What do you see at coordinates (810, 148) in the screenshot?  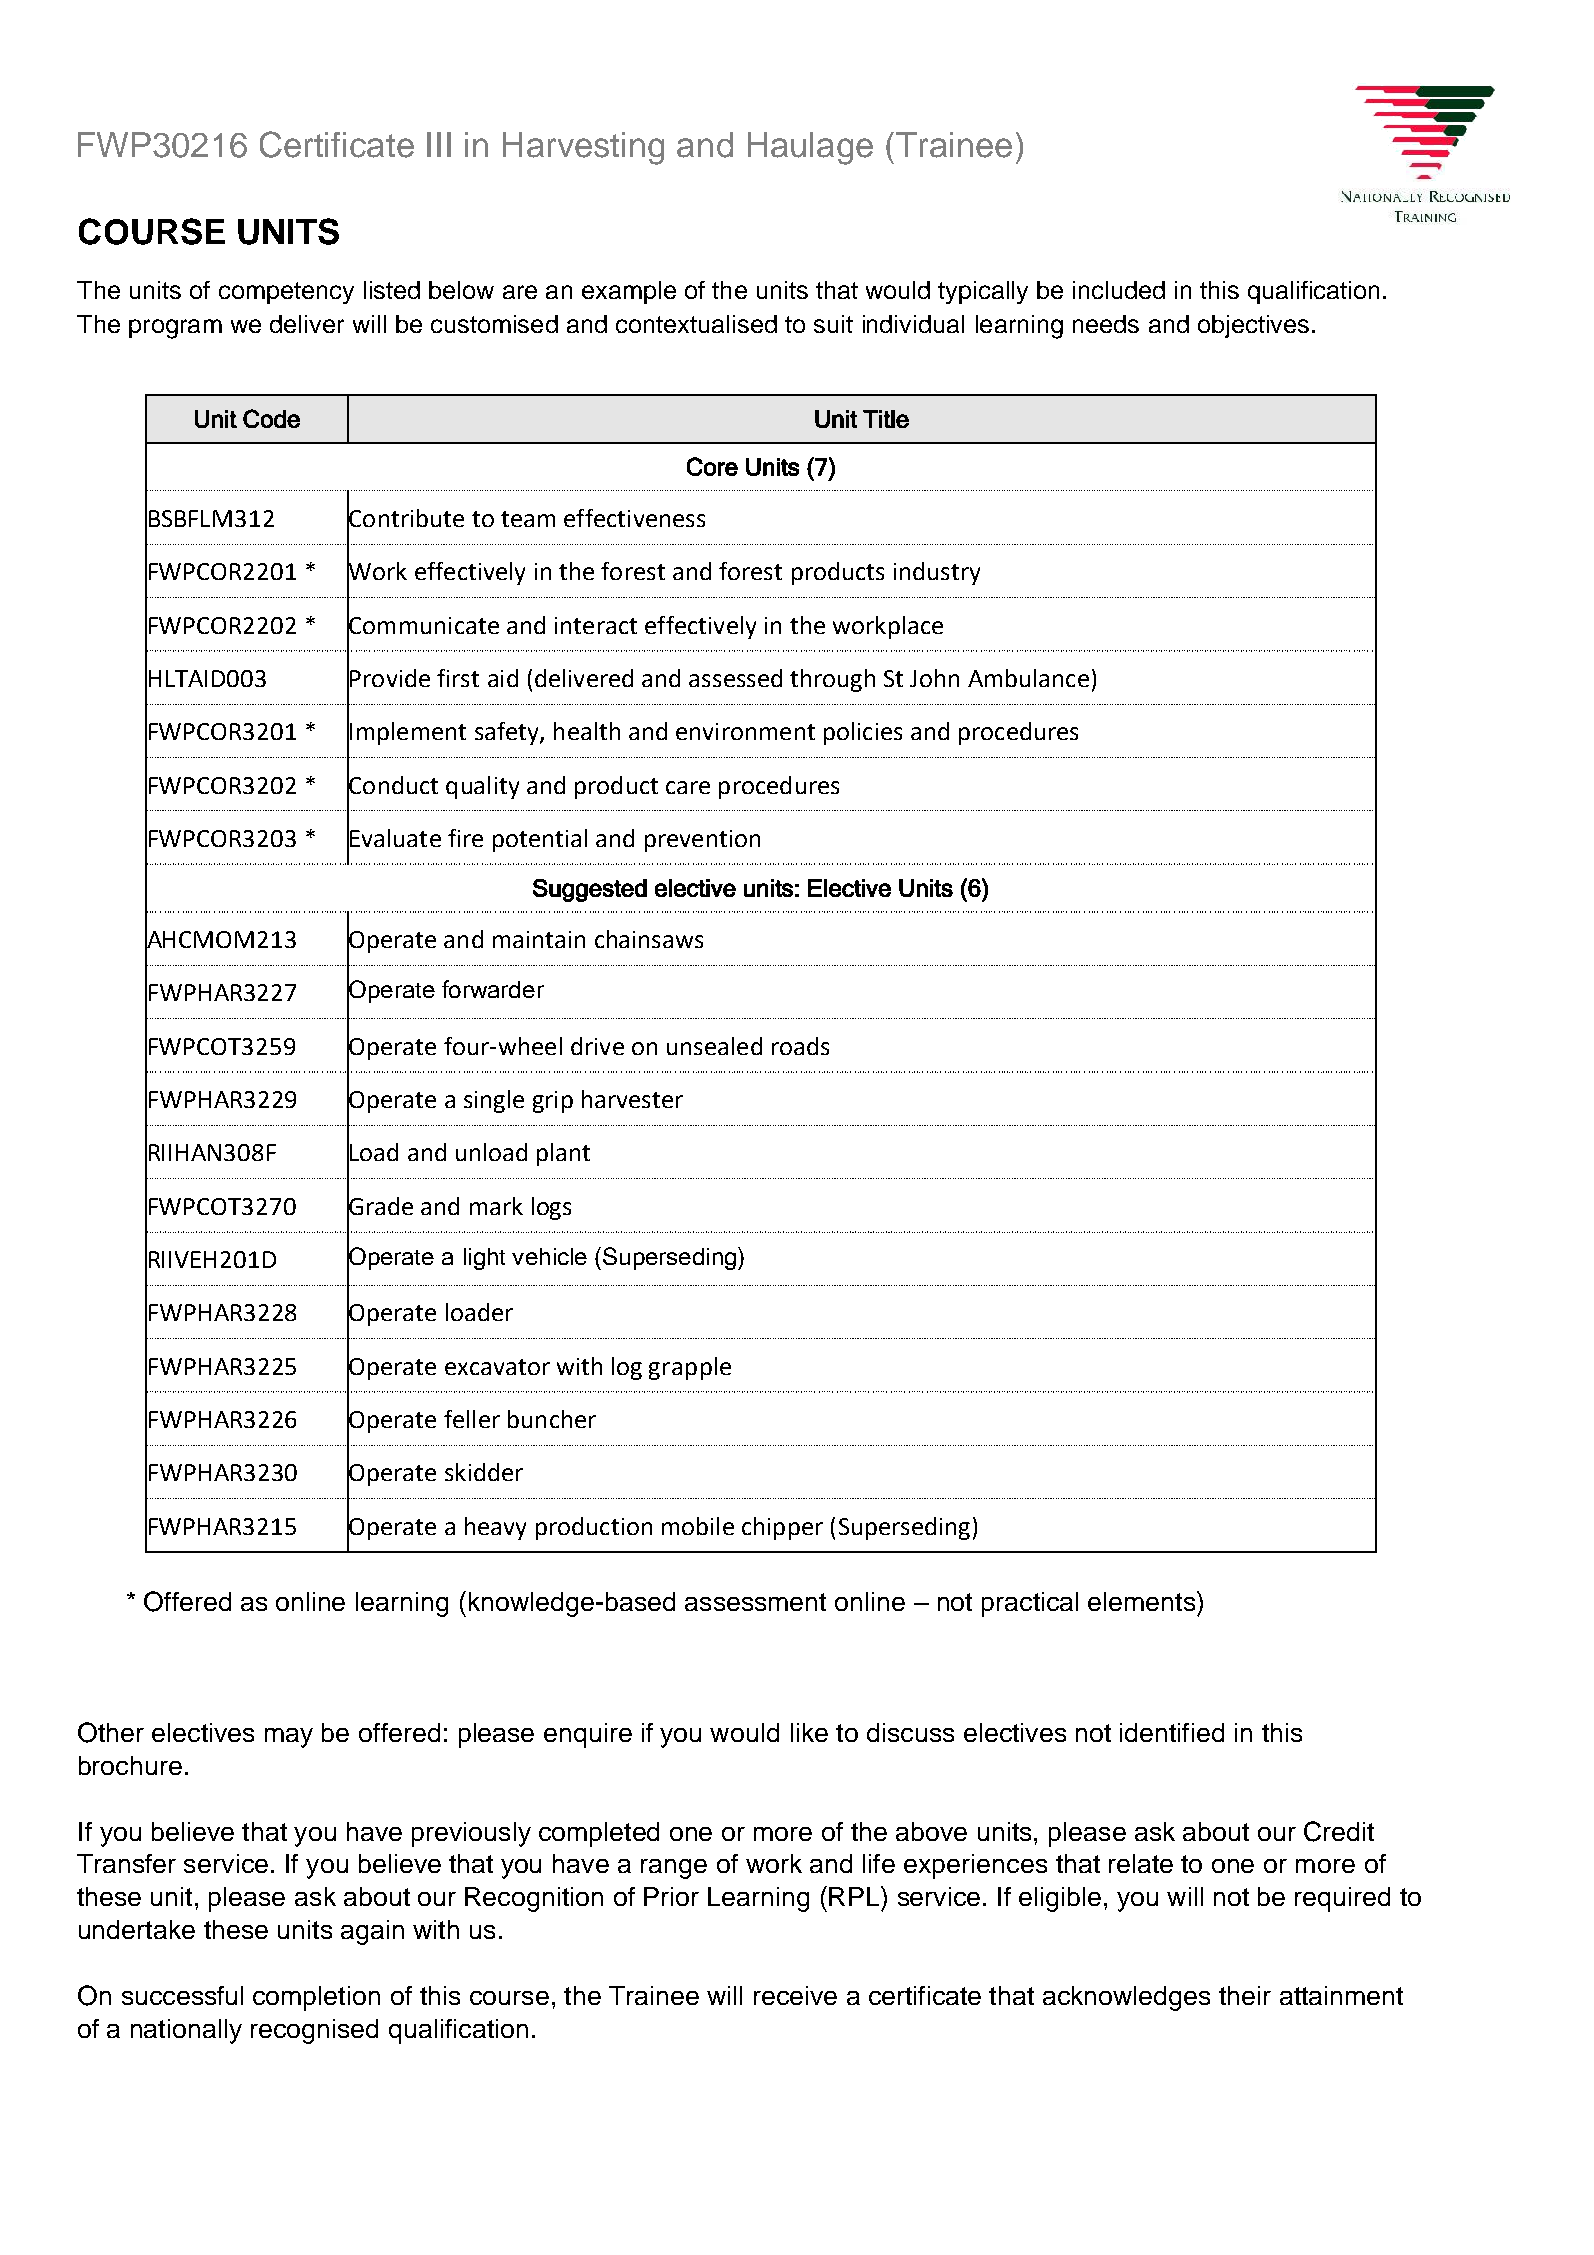 I see `Haulage` at bounding box center [810, 148].
